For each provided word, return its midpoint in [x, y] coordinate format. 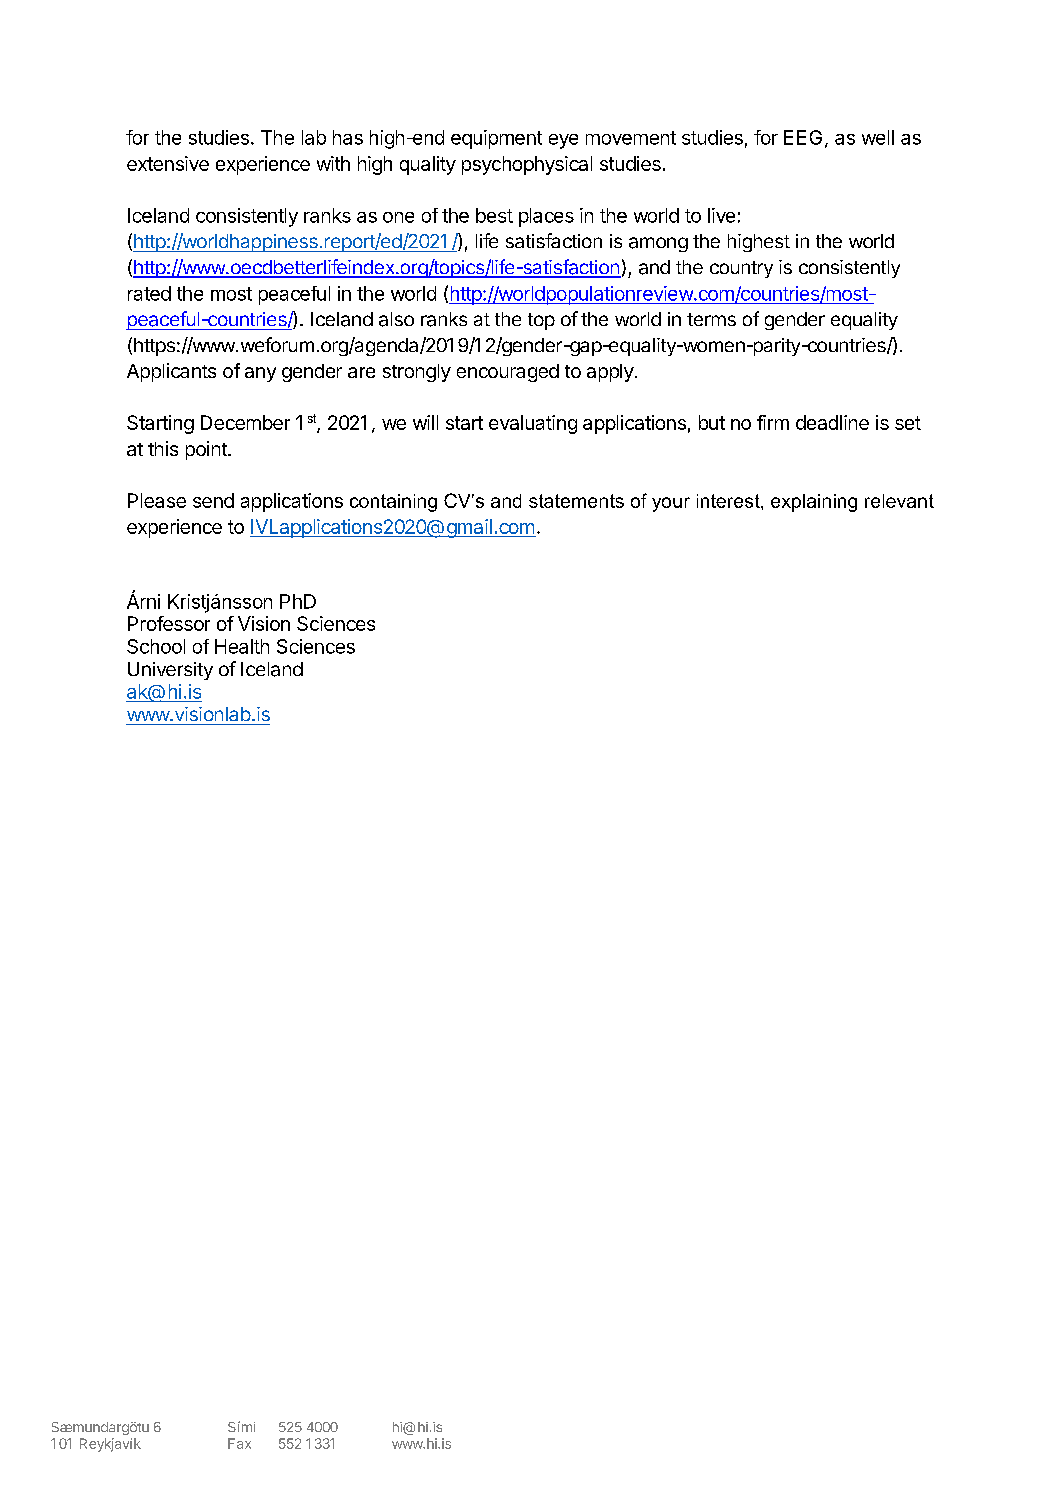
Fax [239, 1443]
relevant [899, 501]
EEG [803, 137]
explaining [814, 503]
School [156, 646]
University [170, 671]
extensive [168, 163]
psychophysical [527, 165]
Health [242, 646]
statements [576, 501]
